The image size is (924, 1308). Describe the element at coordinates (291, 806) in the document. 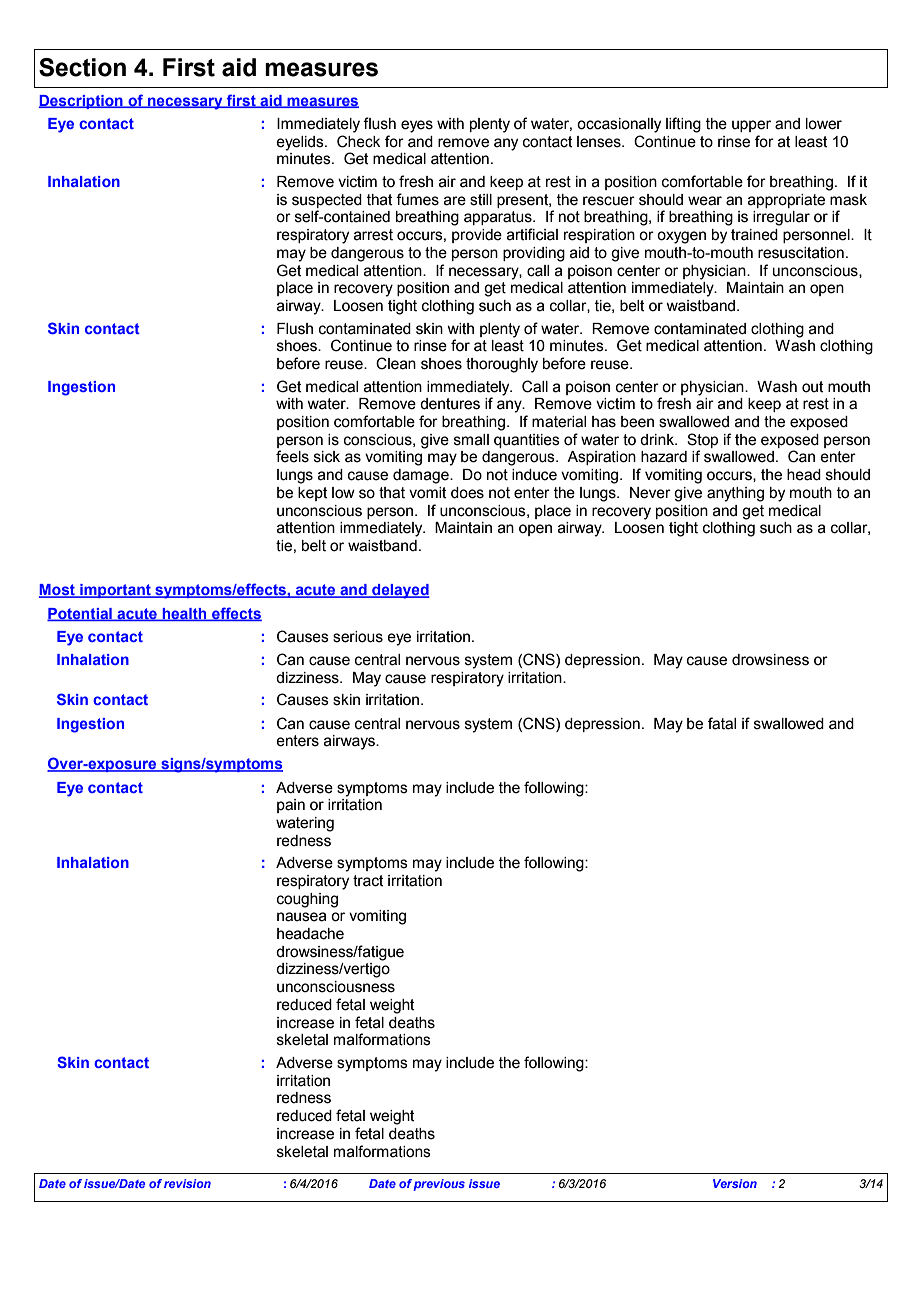

I see `pain` at that location.
